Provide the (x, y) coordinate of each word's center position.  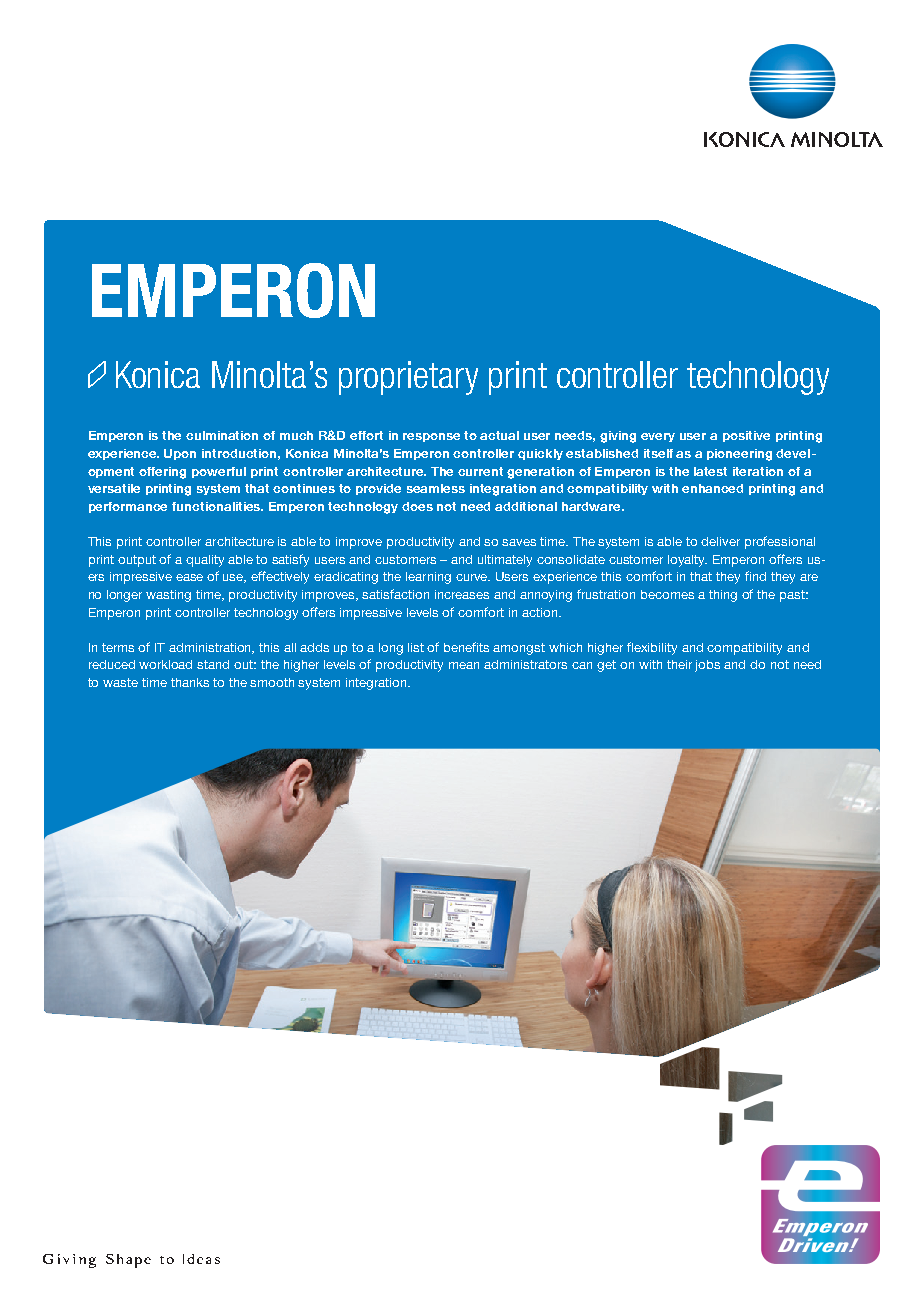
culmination (222, 435)
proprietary (408, 378)
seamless (436, 488)
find (755, 576)
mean (464, 665)
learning (428, 578)
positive (746, 436)
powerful (219, 472)
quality (205, 561)
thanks (190, 682)
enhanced (712, 488)
